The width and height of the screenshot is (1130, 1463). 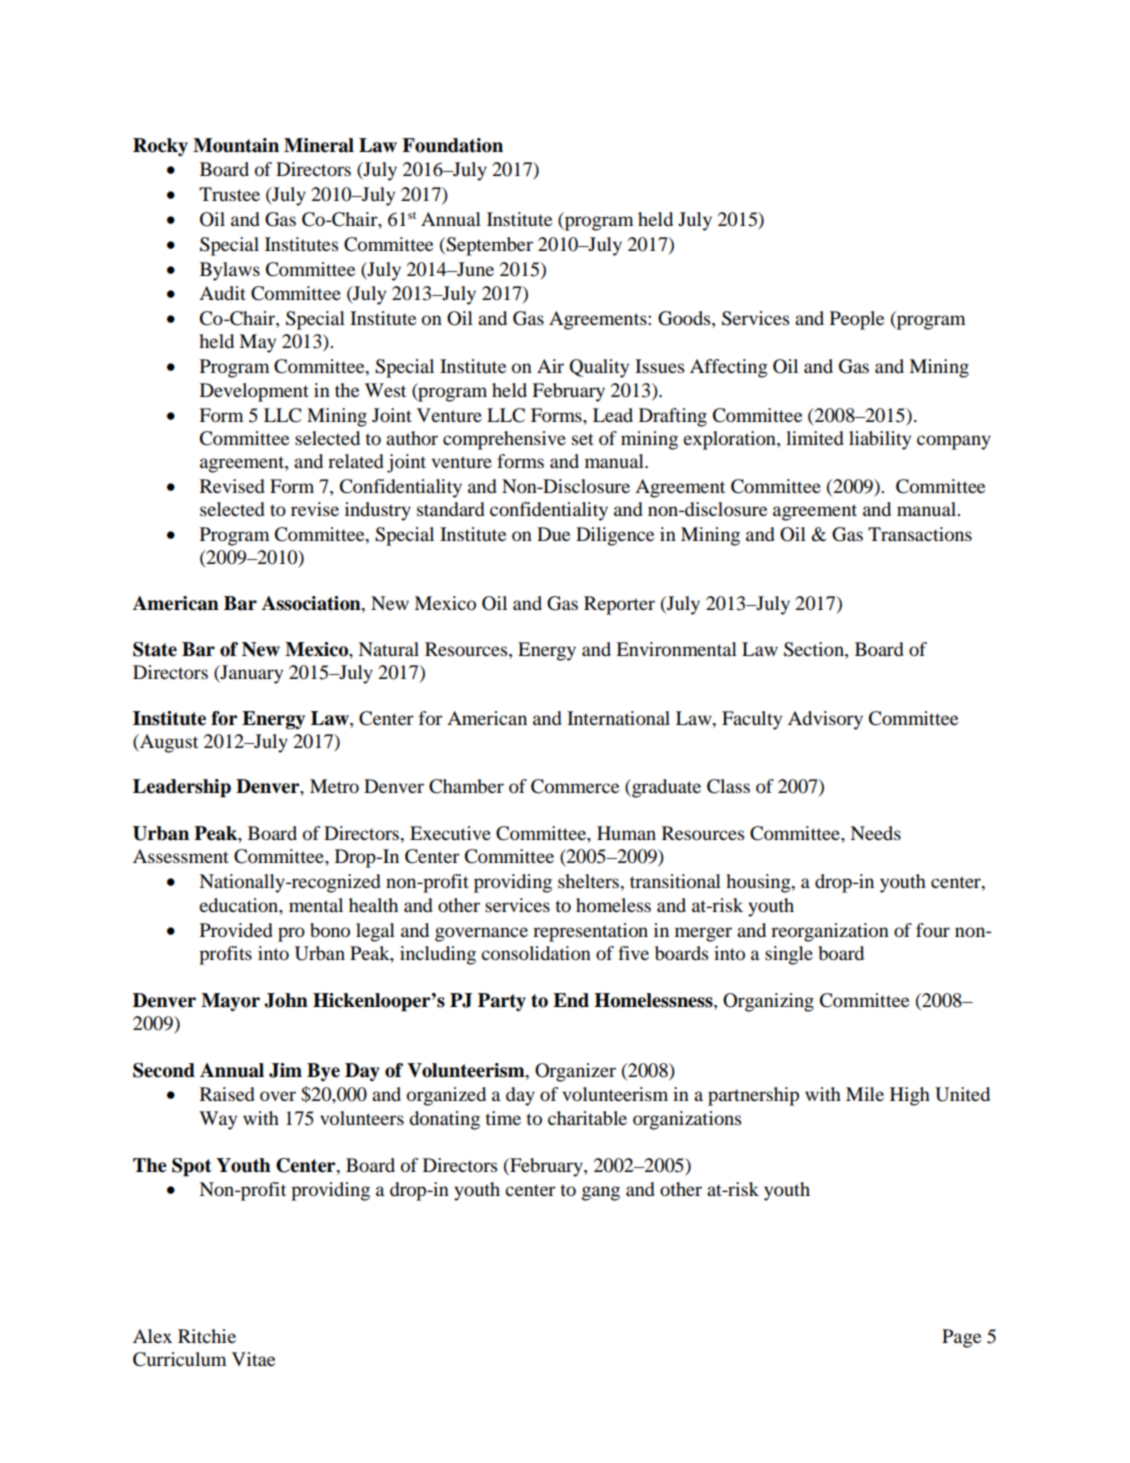 I want to click on Foundation, so click(x=452, y=145).
